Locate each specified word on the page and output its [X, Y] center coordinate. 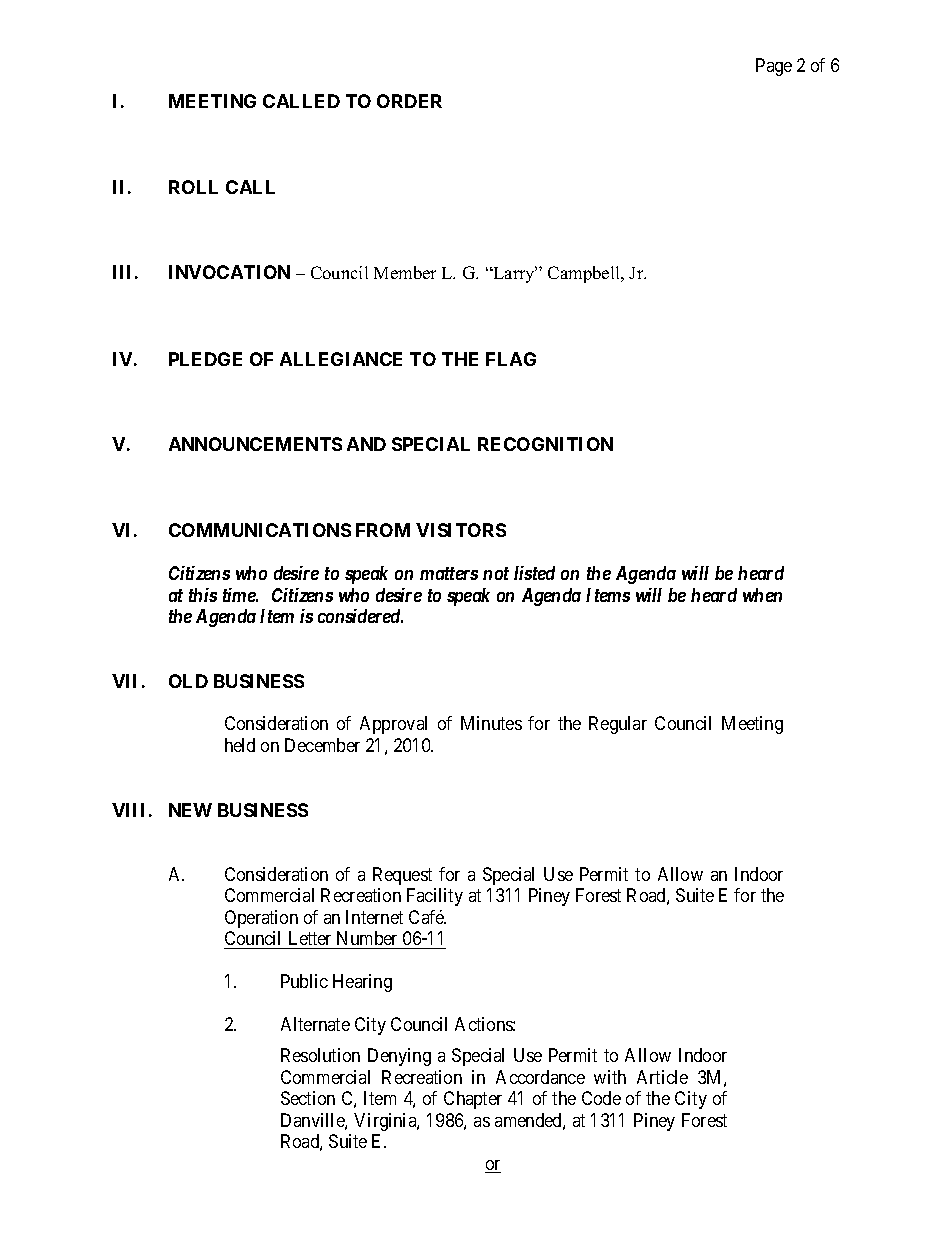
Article [662, 1077]
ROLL [193, 187]
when [762, 595]
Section [308, 1098]
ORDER [409, 101]
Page [774, 67]
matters [449, 573]
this [203, 595]
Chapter [473, 1100]
